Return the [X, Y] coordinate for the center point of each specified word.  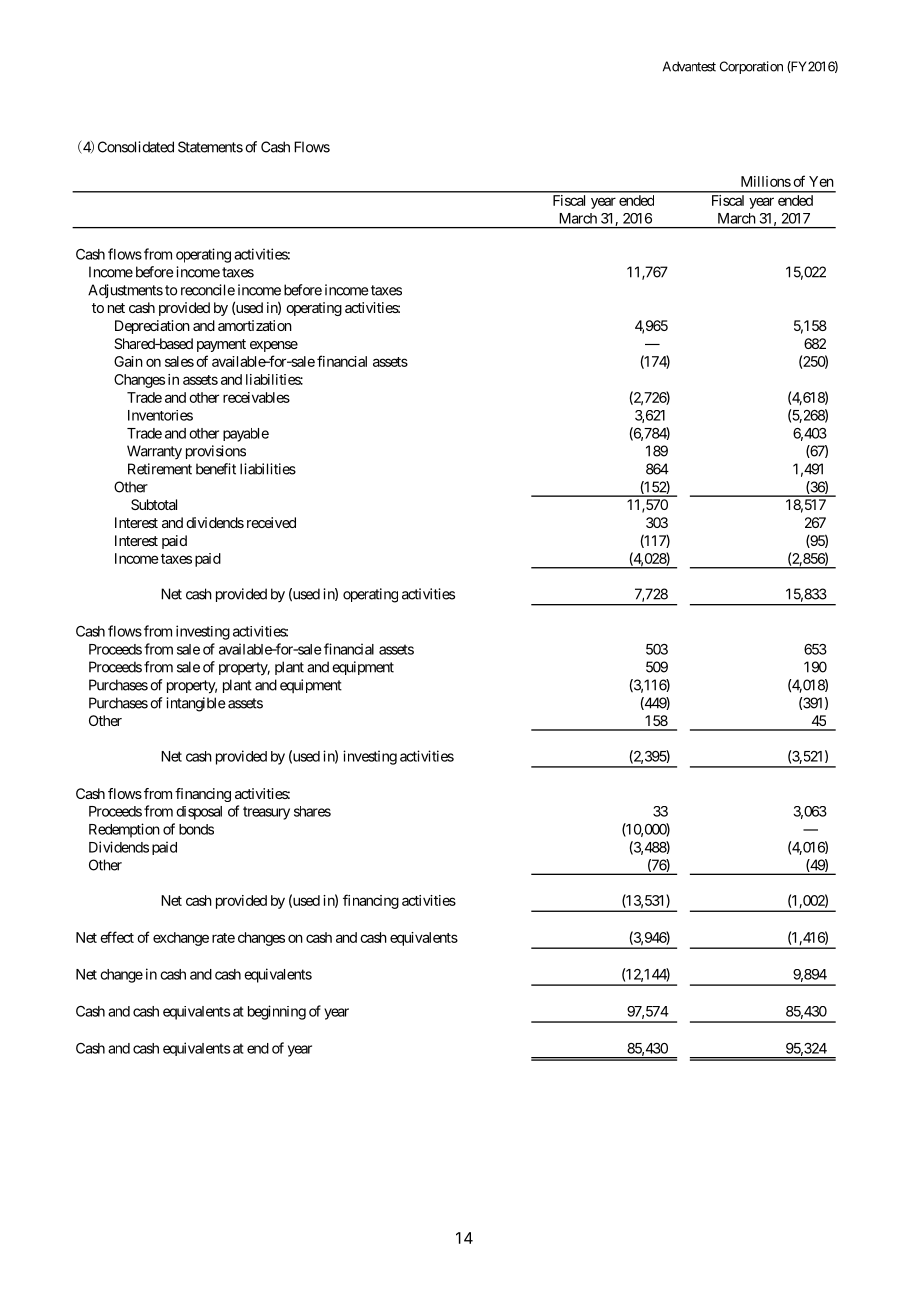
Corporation [751, 67]
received [271, 522]
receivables [256, 397]
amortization [255, 325]
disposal [199, 813]
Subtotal [154, 504]
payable [246, 435]
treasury [266, 813]
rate [223, 938]
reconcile [208, 290]
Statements [210, 147]
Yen [821, 181]
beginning [277, 1012]
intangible [195, 704]
